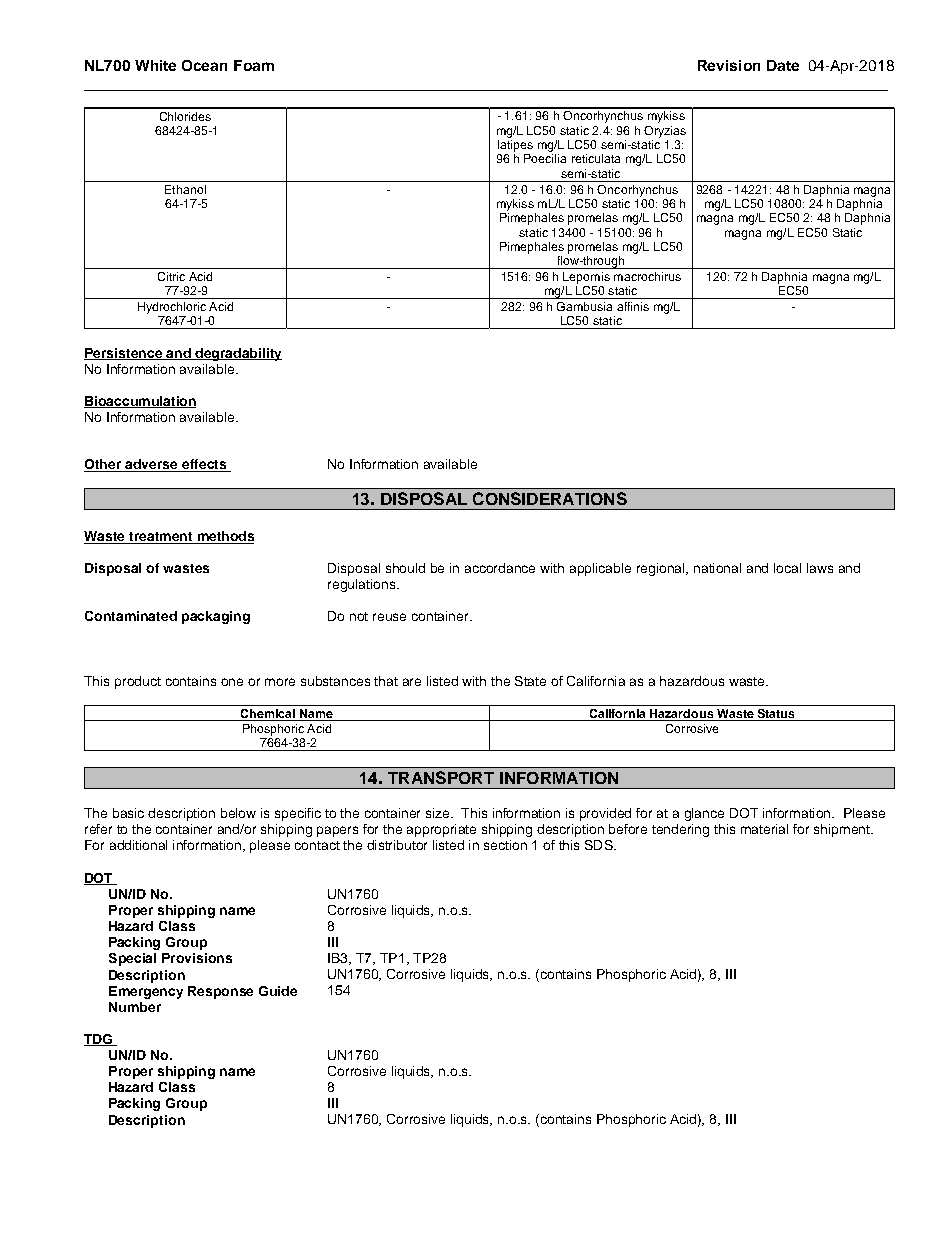 The width and height of the page is (952, 1233). I want to click on Status, so click(776, 715).
